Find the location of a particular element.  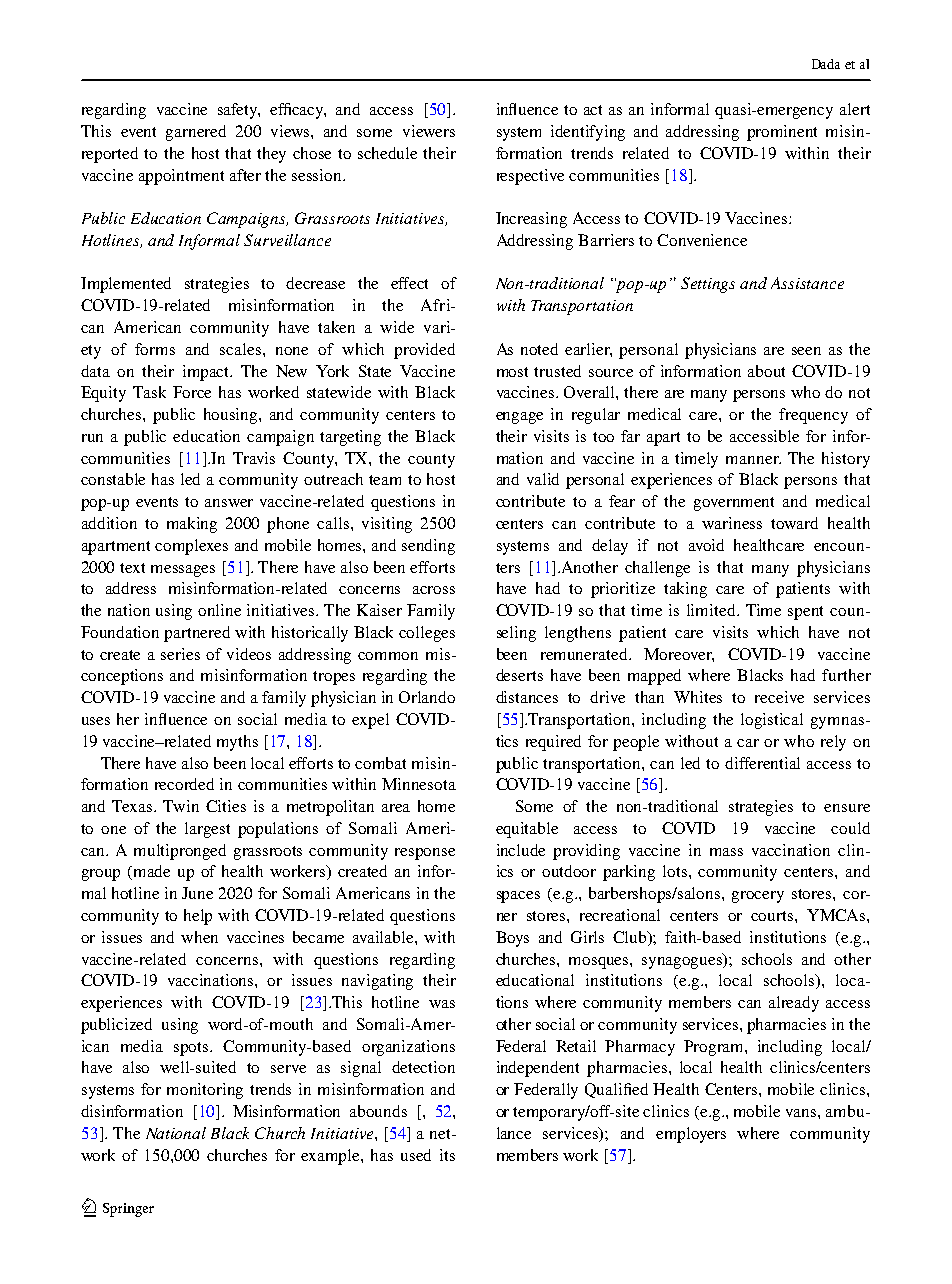

viewers is located at coordinates (429, 131).
